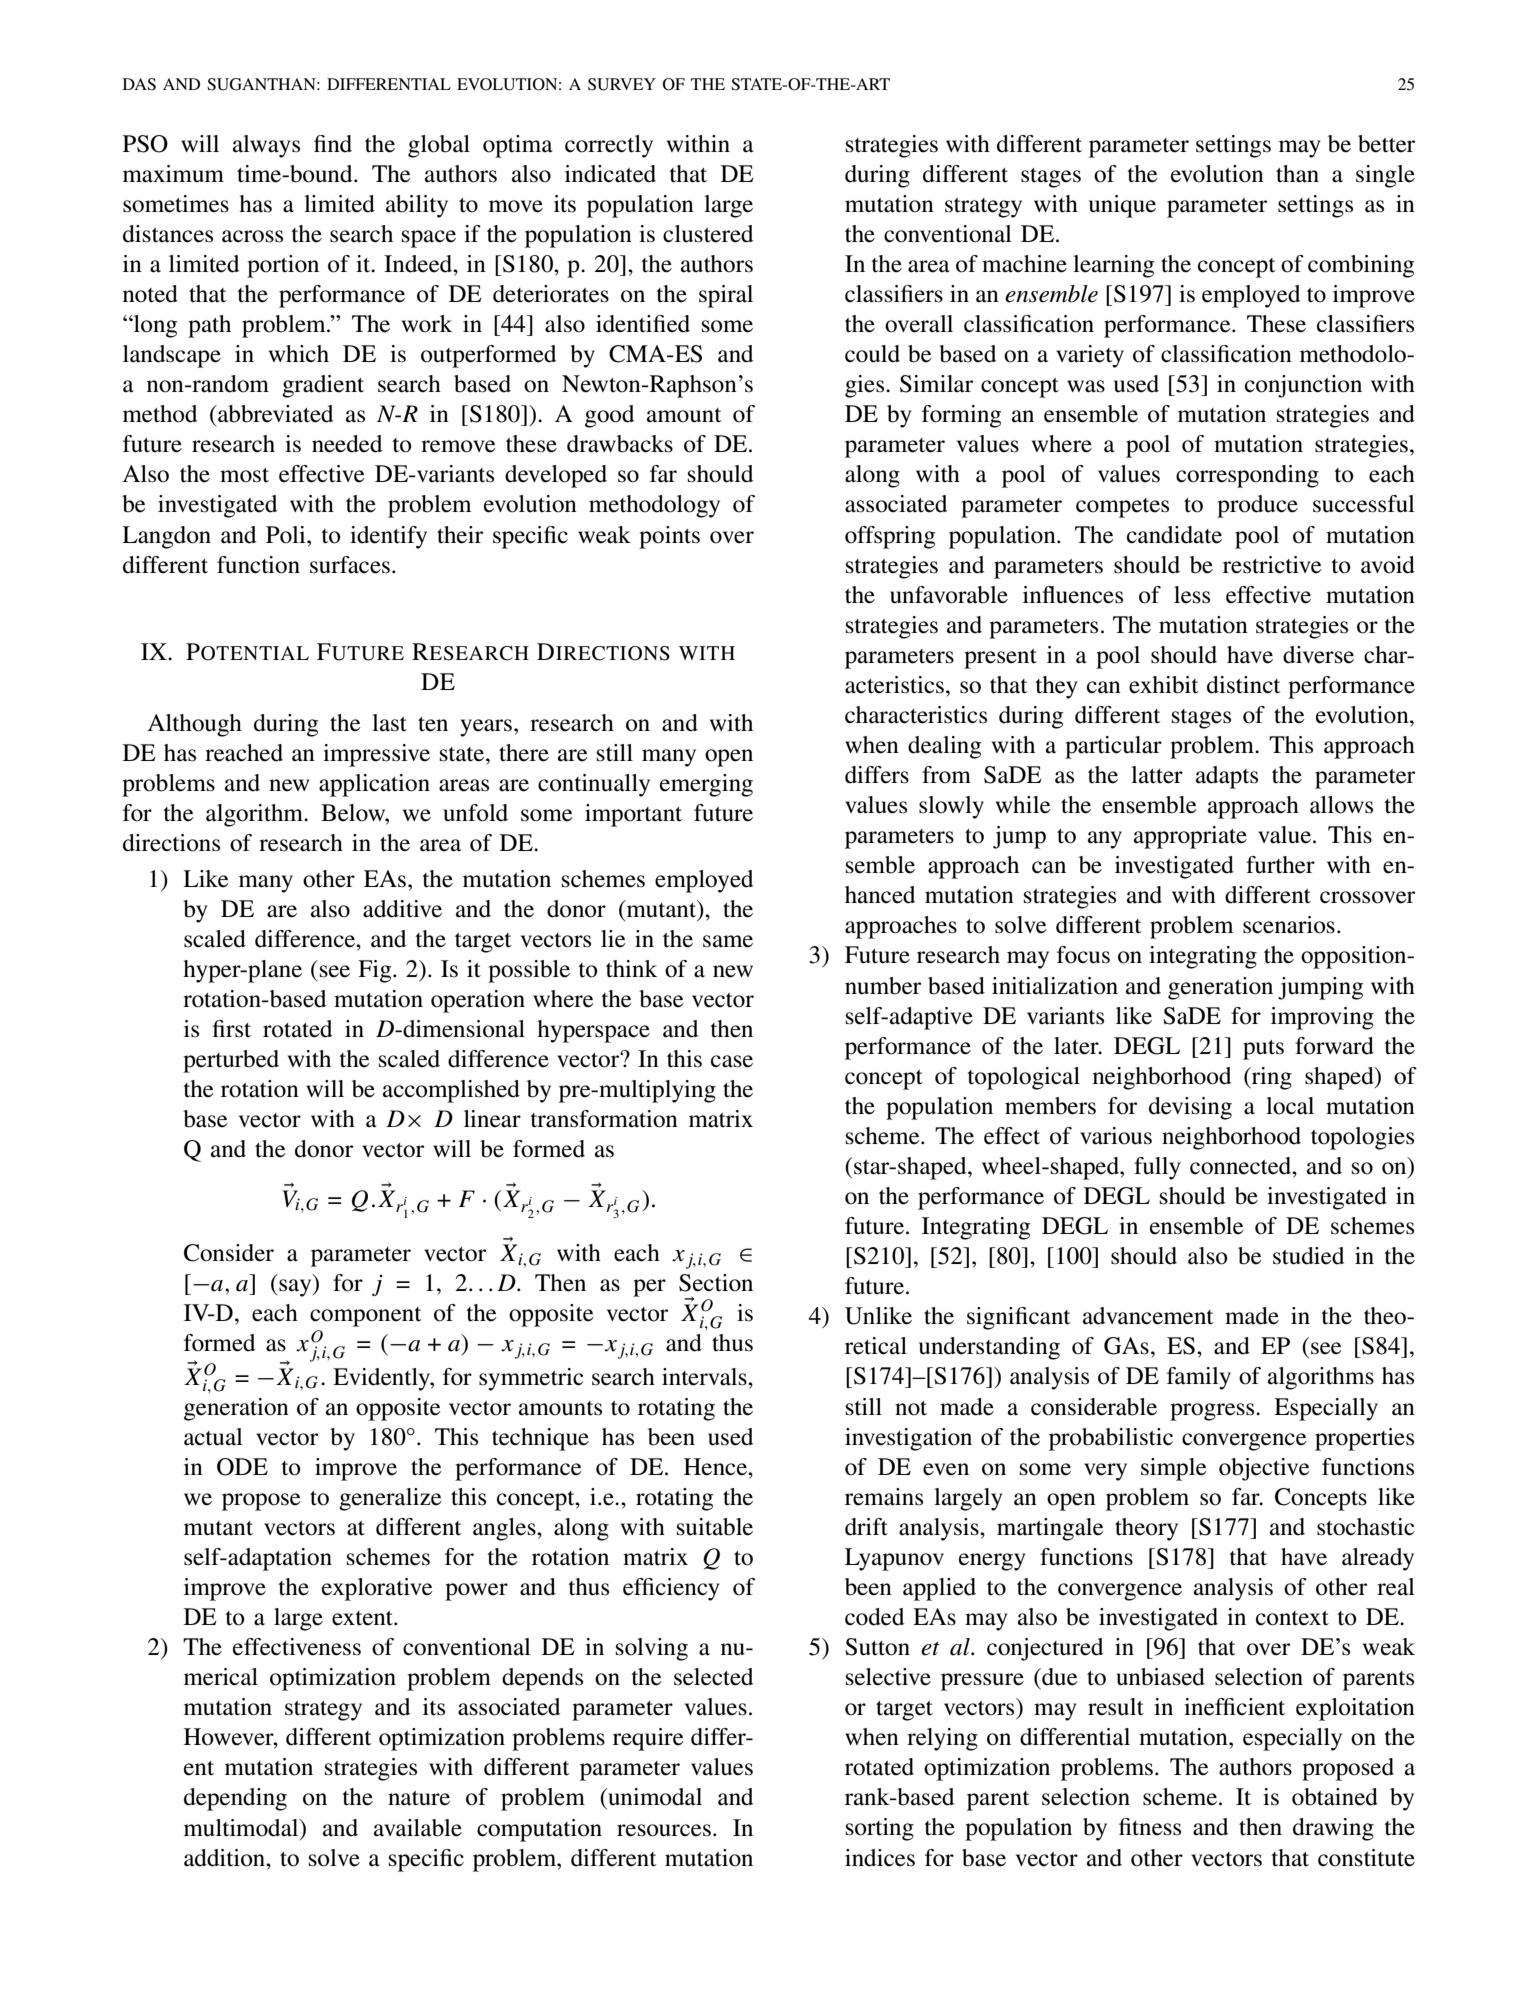  What do you see at coordinates (235, 1799) in the document?
I see `depending` at bounding box center [235, 1799].
